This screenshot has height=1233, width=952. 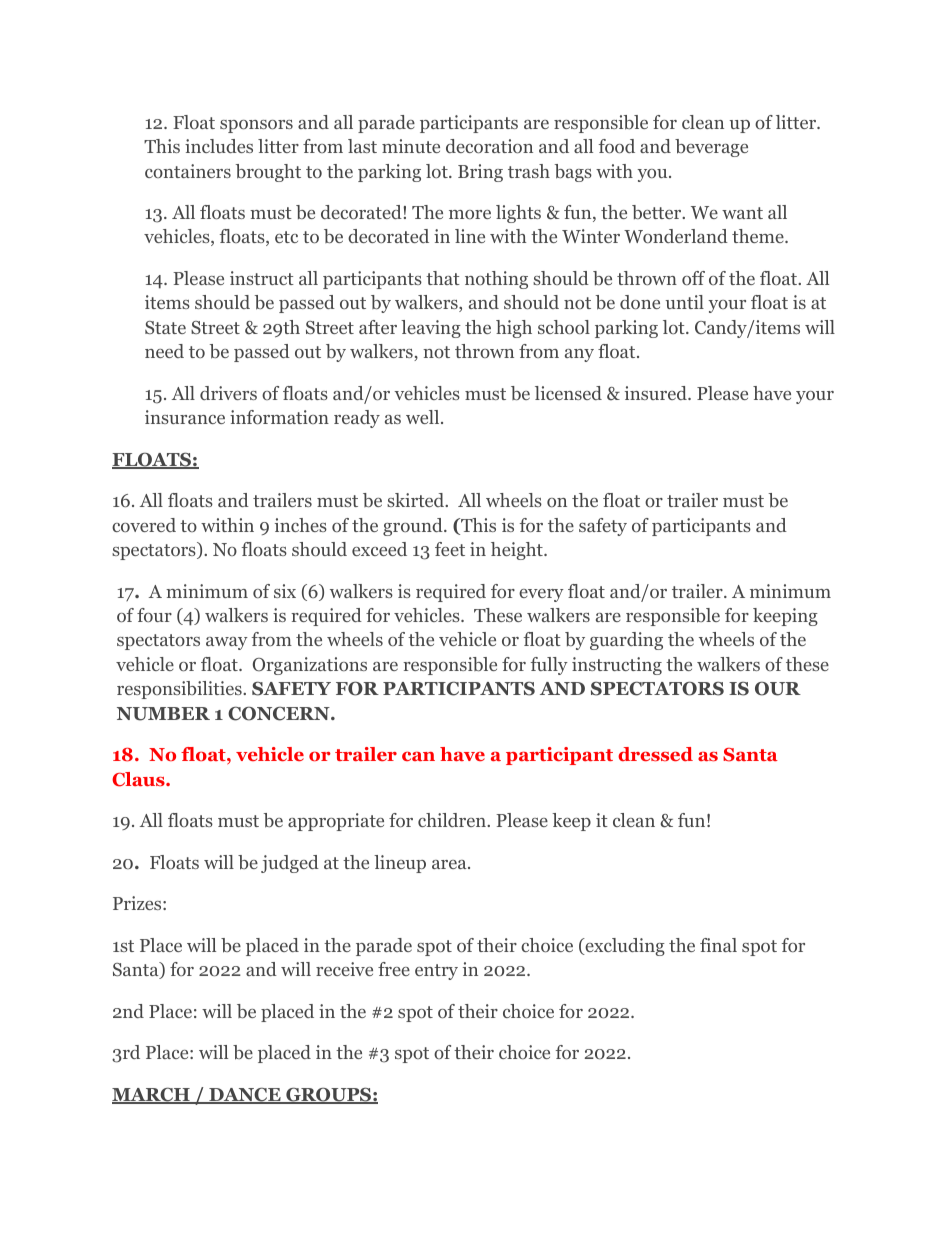 I want to click on children, so click(x=453, y=820).
